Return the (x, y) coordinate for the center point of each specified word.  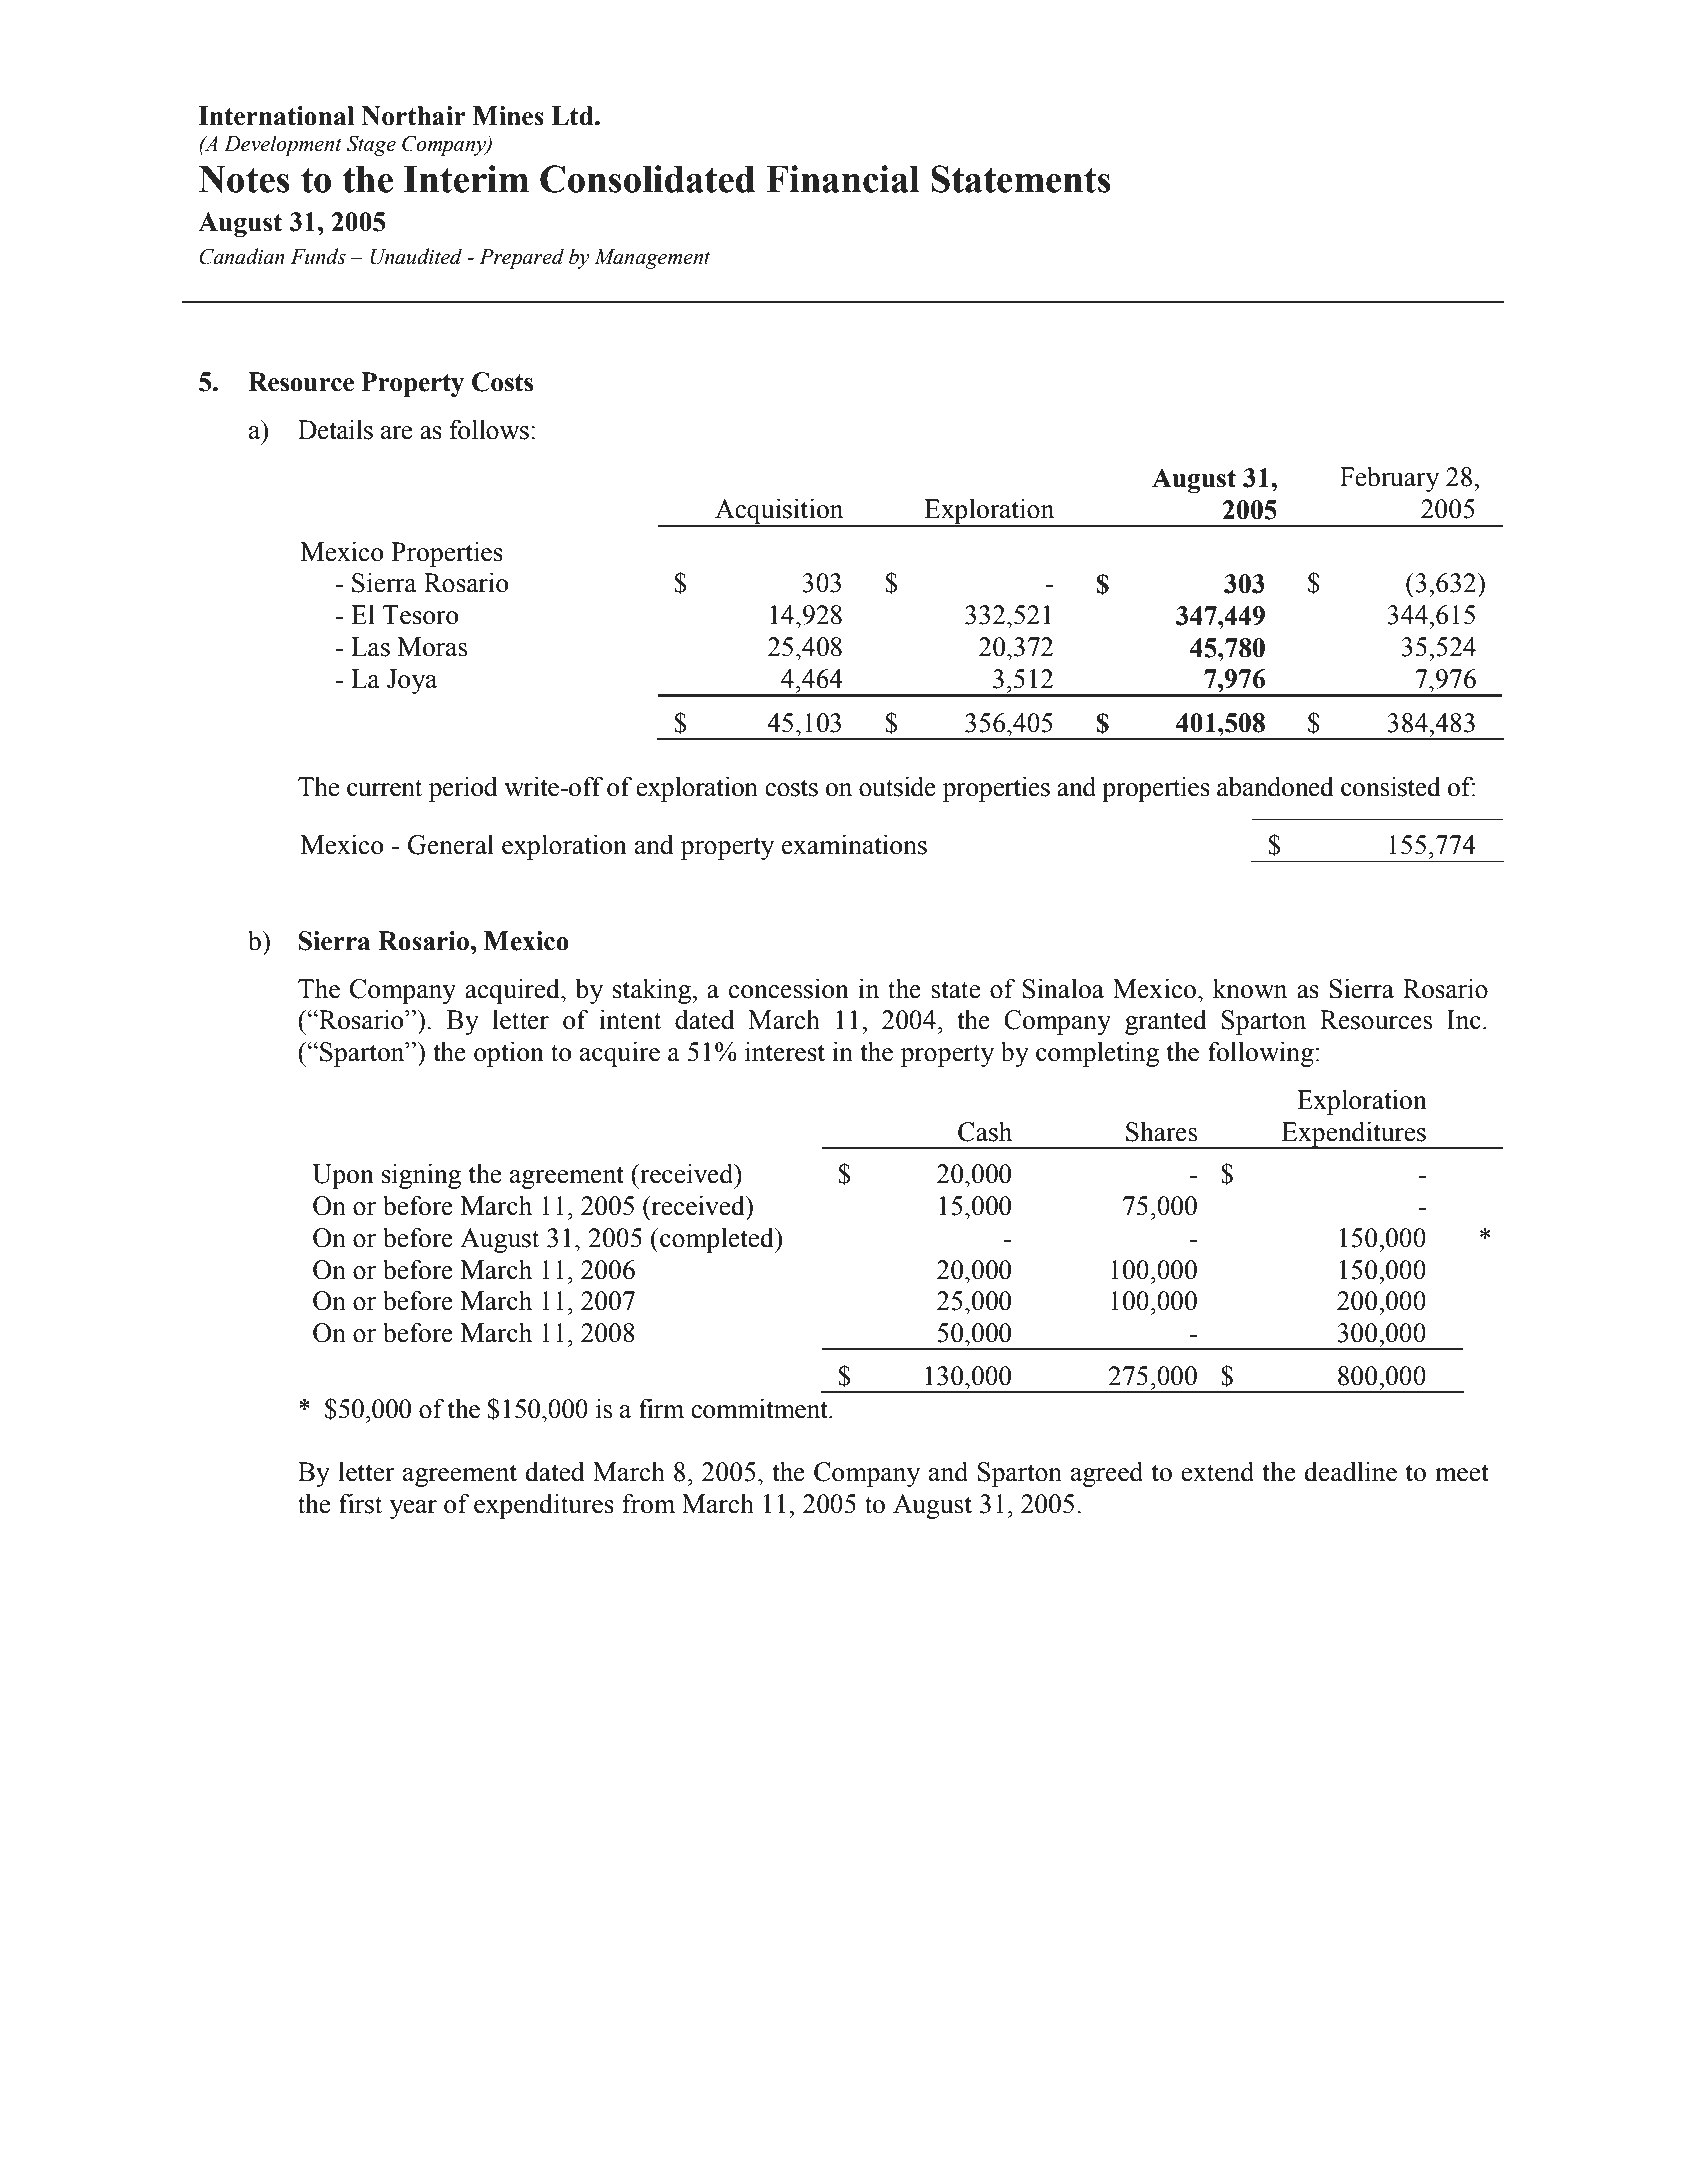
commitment (760, 1408)
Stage (371, 145)
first (360, 1503)
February (1389, 479)
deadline (1350, 1471)
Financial (843, 179)
